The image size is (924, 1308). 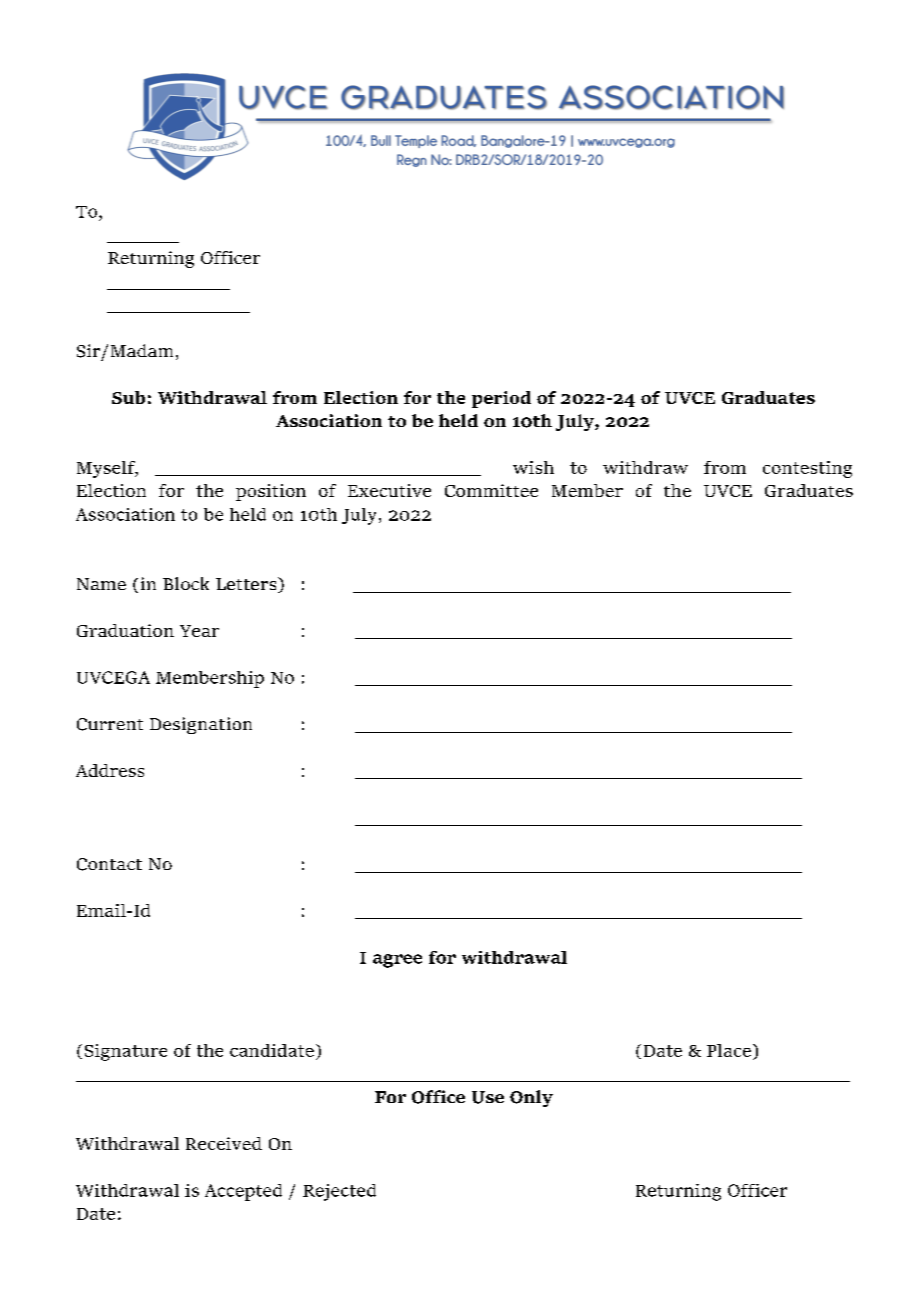 What do you see at coordinates (110, 770) in the screenshot?
I see `Address` at bounding box center [110, 770].
